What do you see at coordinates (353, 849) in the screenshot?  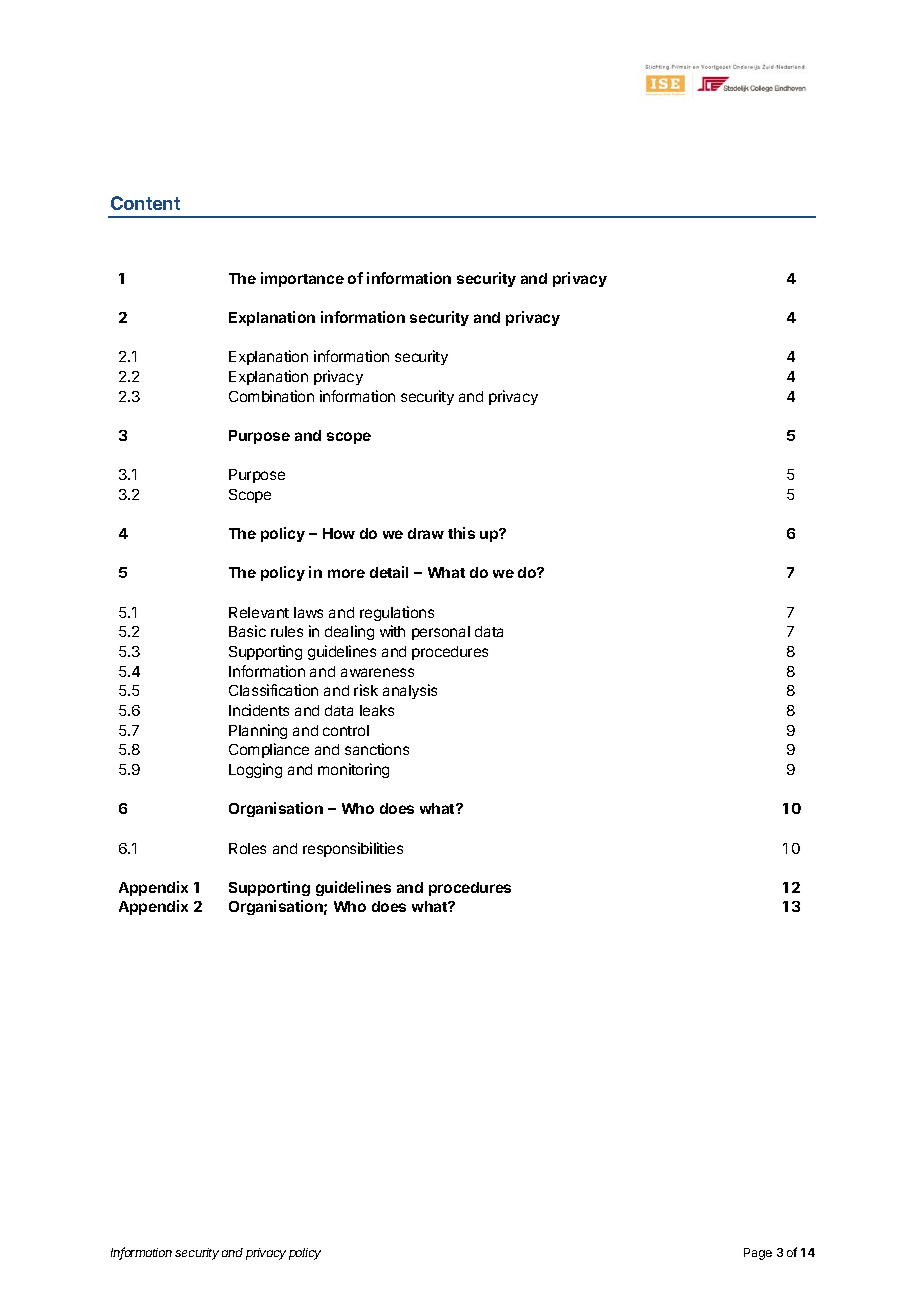 I see `responsibilities` at bounding box center [353, 849].
